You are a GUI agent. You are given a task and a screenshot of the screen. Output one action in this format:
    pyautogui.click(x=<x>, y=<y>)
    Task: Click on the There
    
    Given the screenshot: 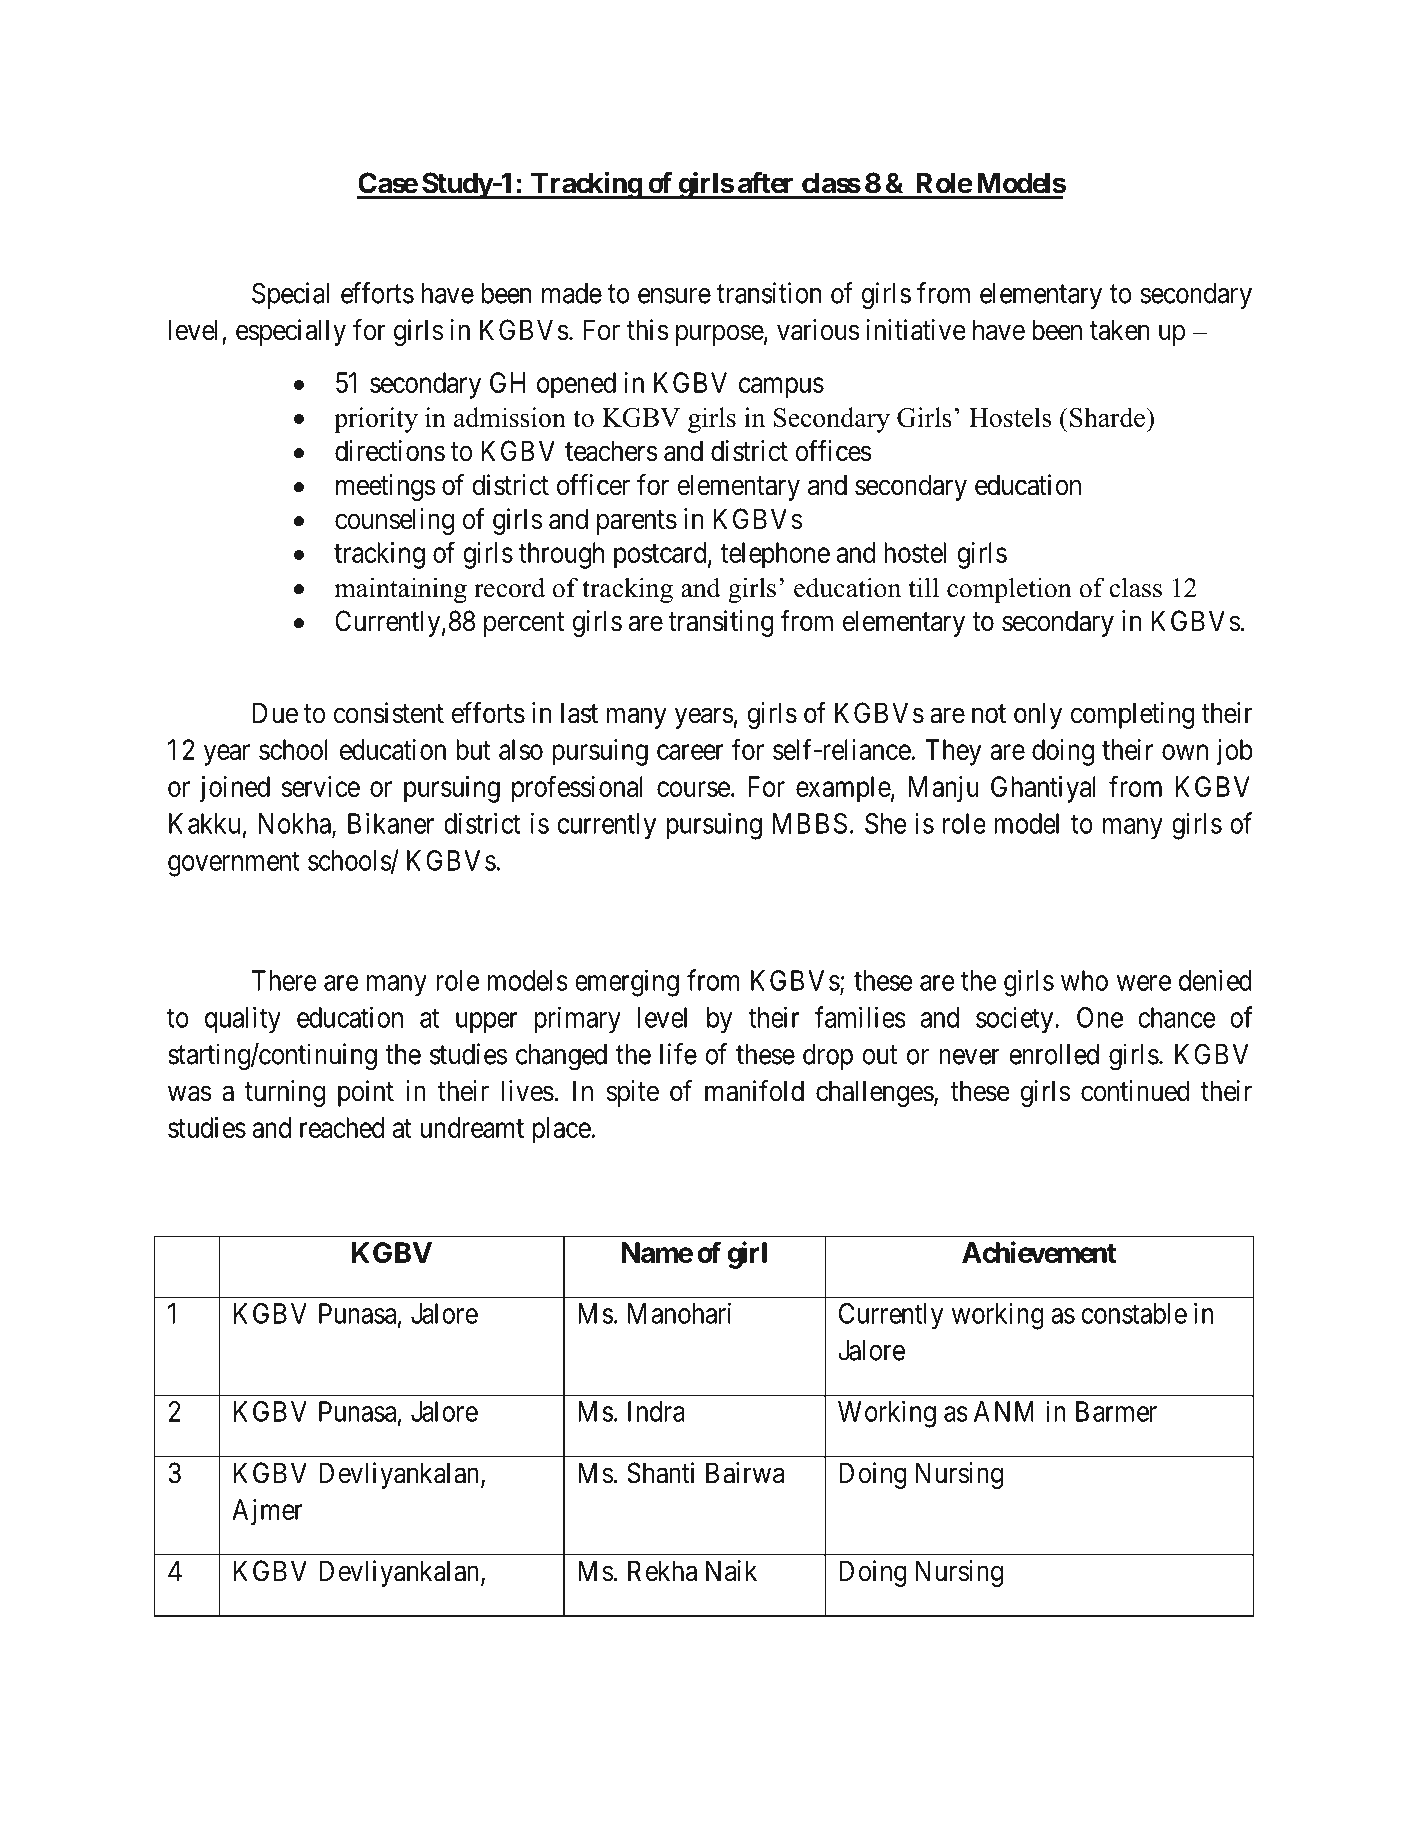 What is the action you would take?
    pyautogui.click(x=284, y=980)
